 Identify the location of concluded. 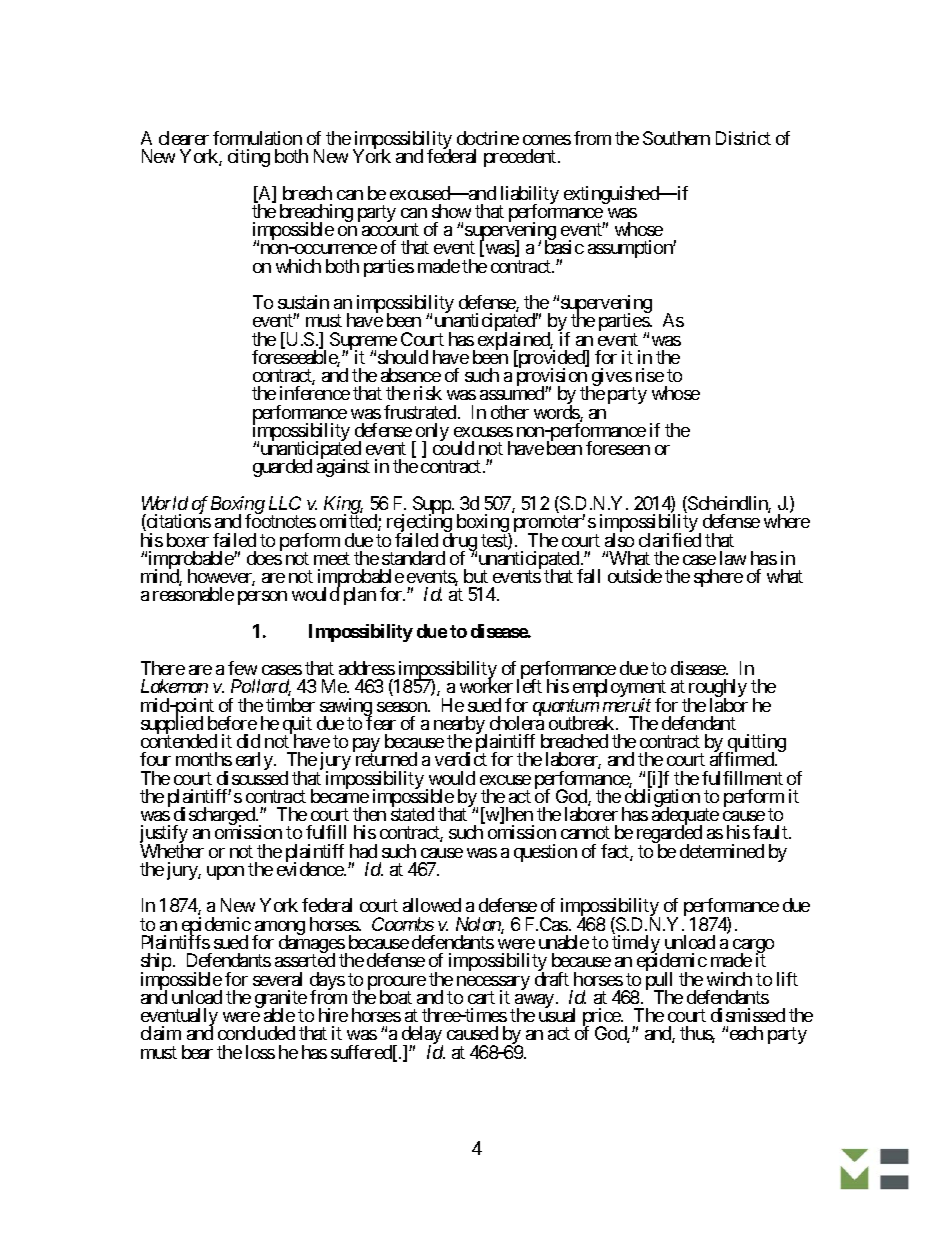
(256, 1033).
